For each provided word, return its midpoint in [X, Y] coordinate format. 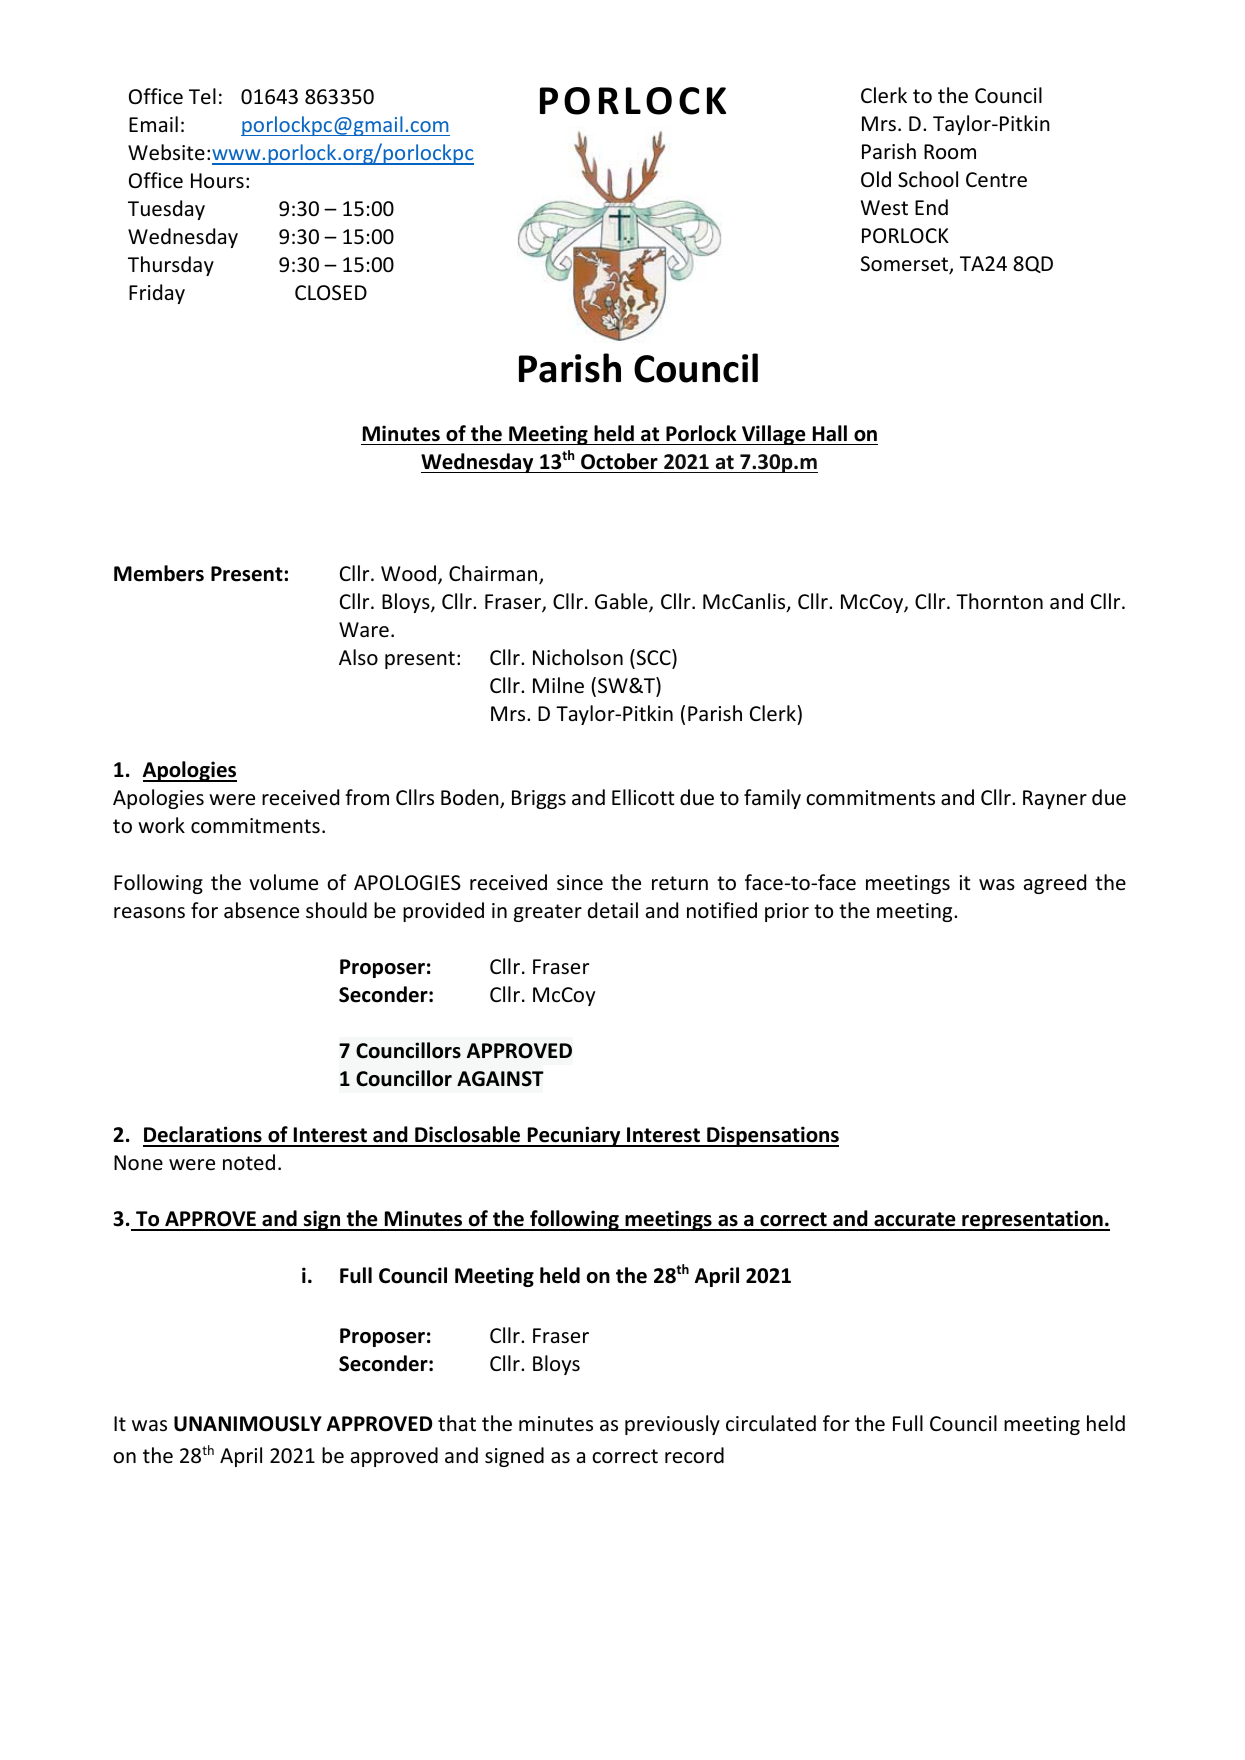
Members [159, 573]
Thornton [999, 601]
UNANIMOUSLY [248, 1424]
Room [950, 151]
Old [876, 179]
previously [672, 1425]
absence [261, 910]
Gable [622, 602]
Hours [217, 181]
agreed [1055, 884]
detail [613, 910]
